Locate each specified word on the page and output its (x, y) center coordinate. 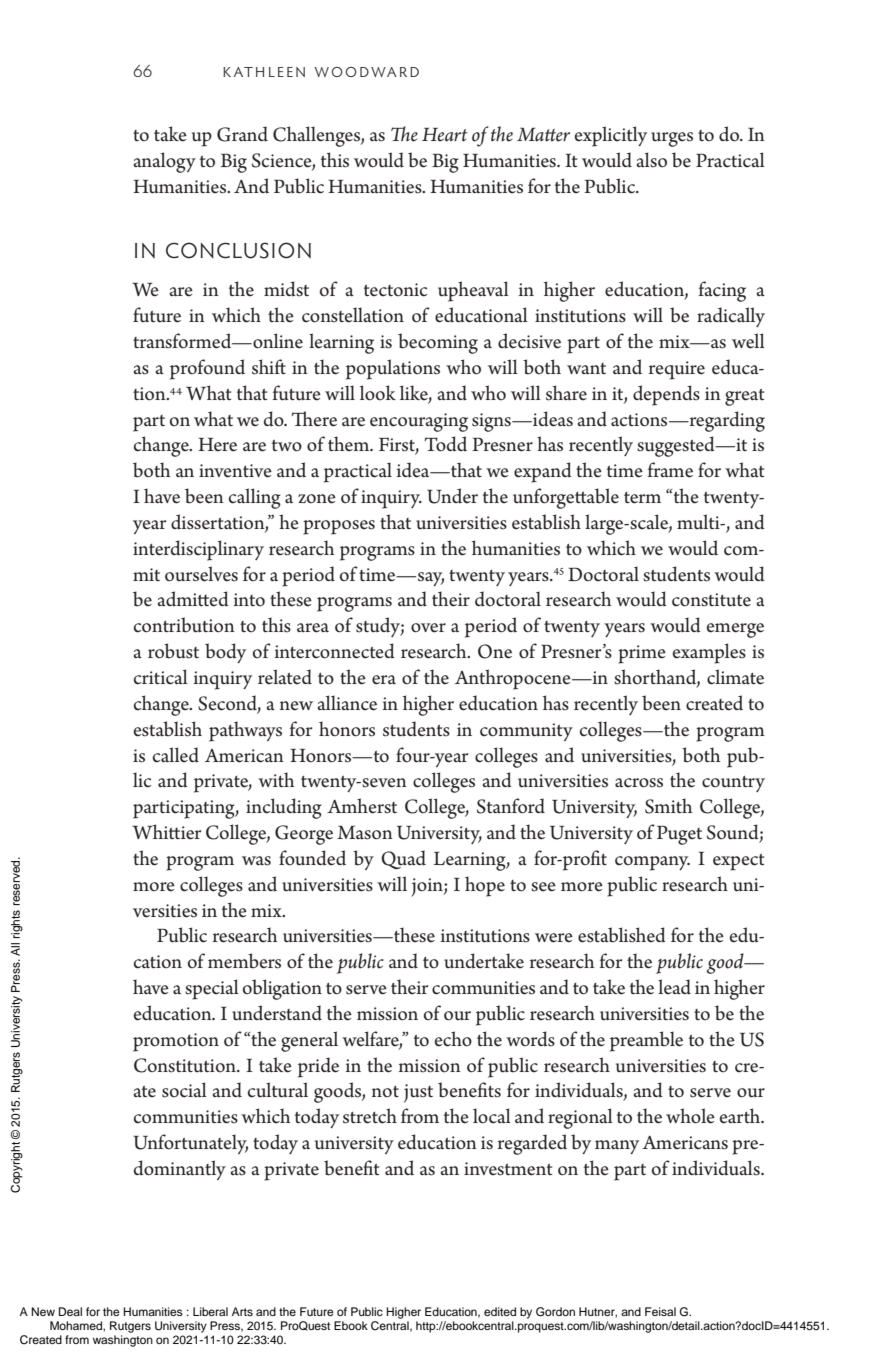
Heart (445, 135)
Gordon (555, 1312)
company (652, 863)
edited (500, 1311)
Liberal (210, 1311)
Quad (403, 859)
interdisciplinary (198, 550)
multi (699, 521)
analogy (164, 162)
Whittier (166, 832)
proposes (339, 527)
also (651, 160)
